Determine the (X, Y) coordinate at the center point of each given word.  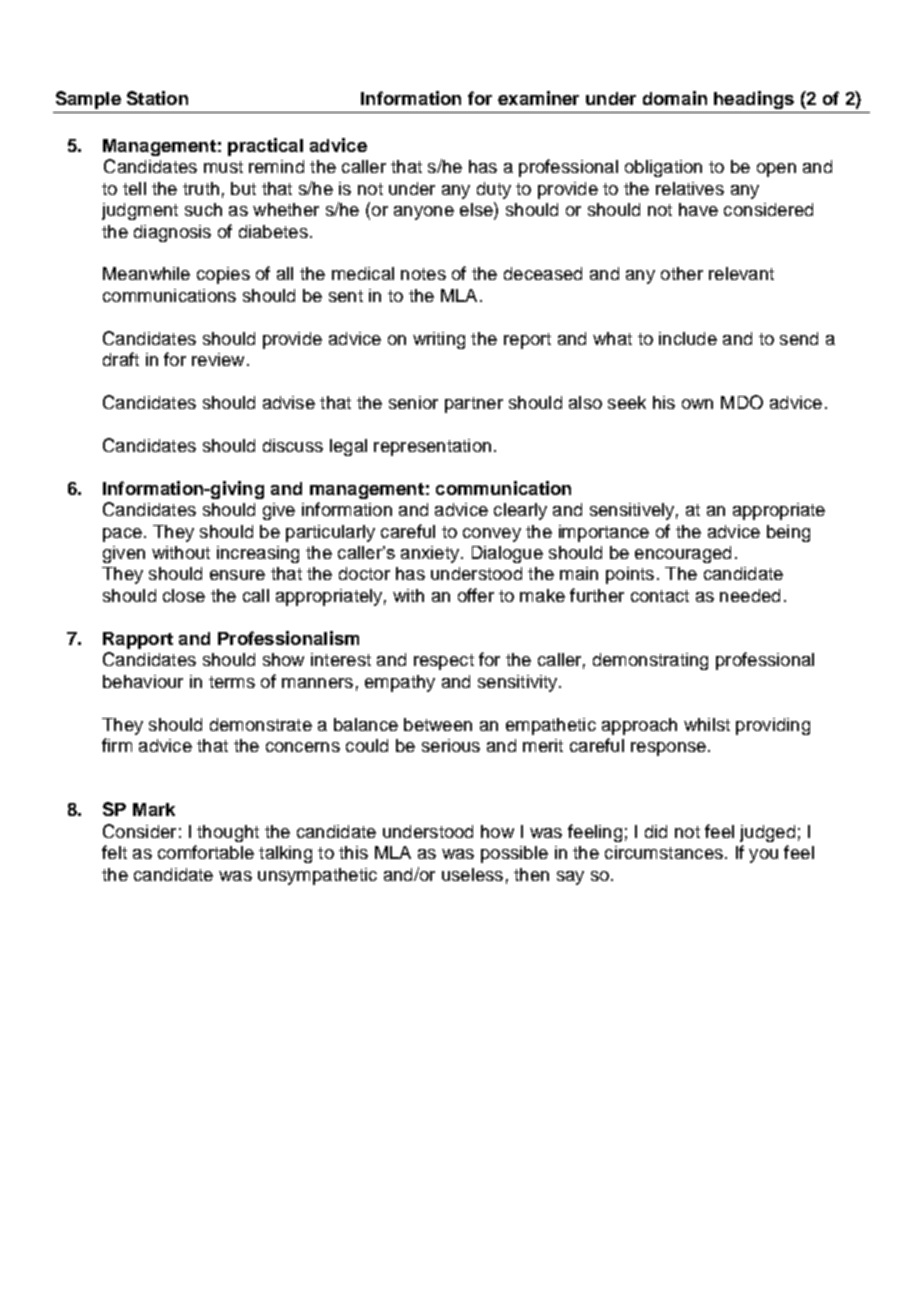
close (184, 595)
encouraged (683, 554)
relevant (741, 273)
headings (754, 100)
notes (423, 274)
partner (474, 405)
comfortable (206, 852)
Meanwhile (146, 273)
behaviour (143, 681)
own (697, 404)
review (218, 359)
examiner (538, 98)
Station (157, 98)
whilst (707, 724)
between (438, 724)
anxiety (430, 554)
